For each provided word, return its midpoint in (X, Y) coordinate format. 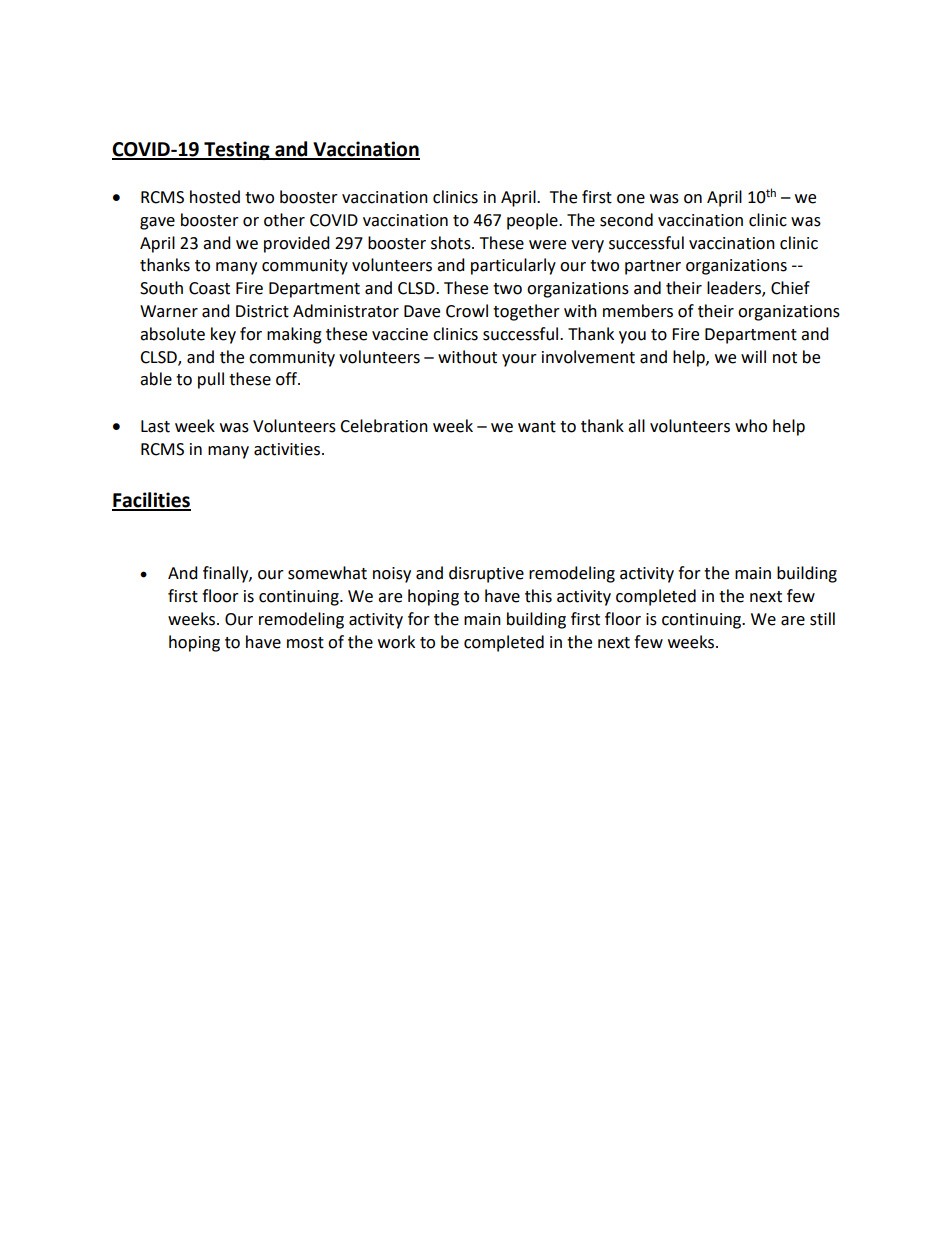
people (533, 221)
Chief (790, 288)
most (305, 643)
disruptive (486, 574)
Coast (209, 288)
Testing (237, 150)
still (822, 619)
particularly (513, 266)
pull (211, 380)
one (631, 199)
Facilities (151, 501)
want (537, 427)
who (751, 426)
